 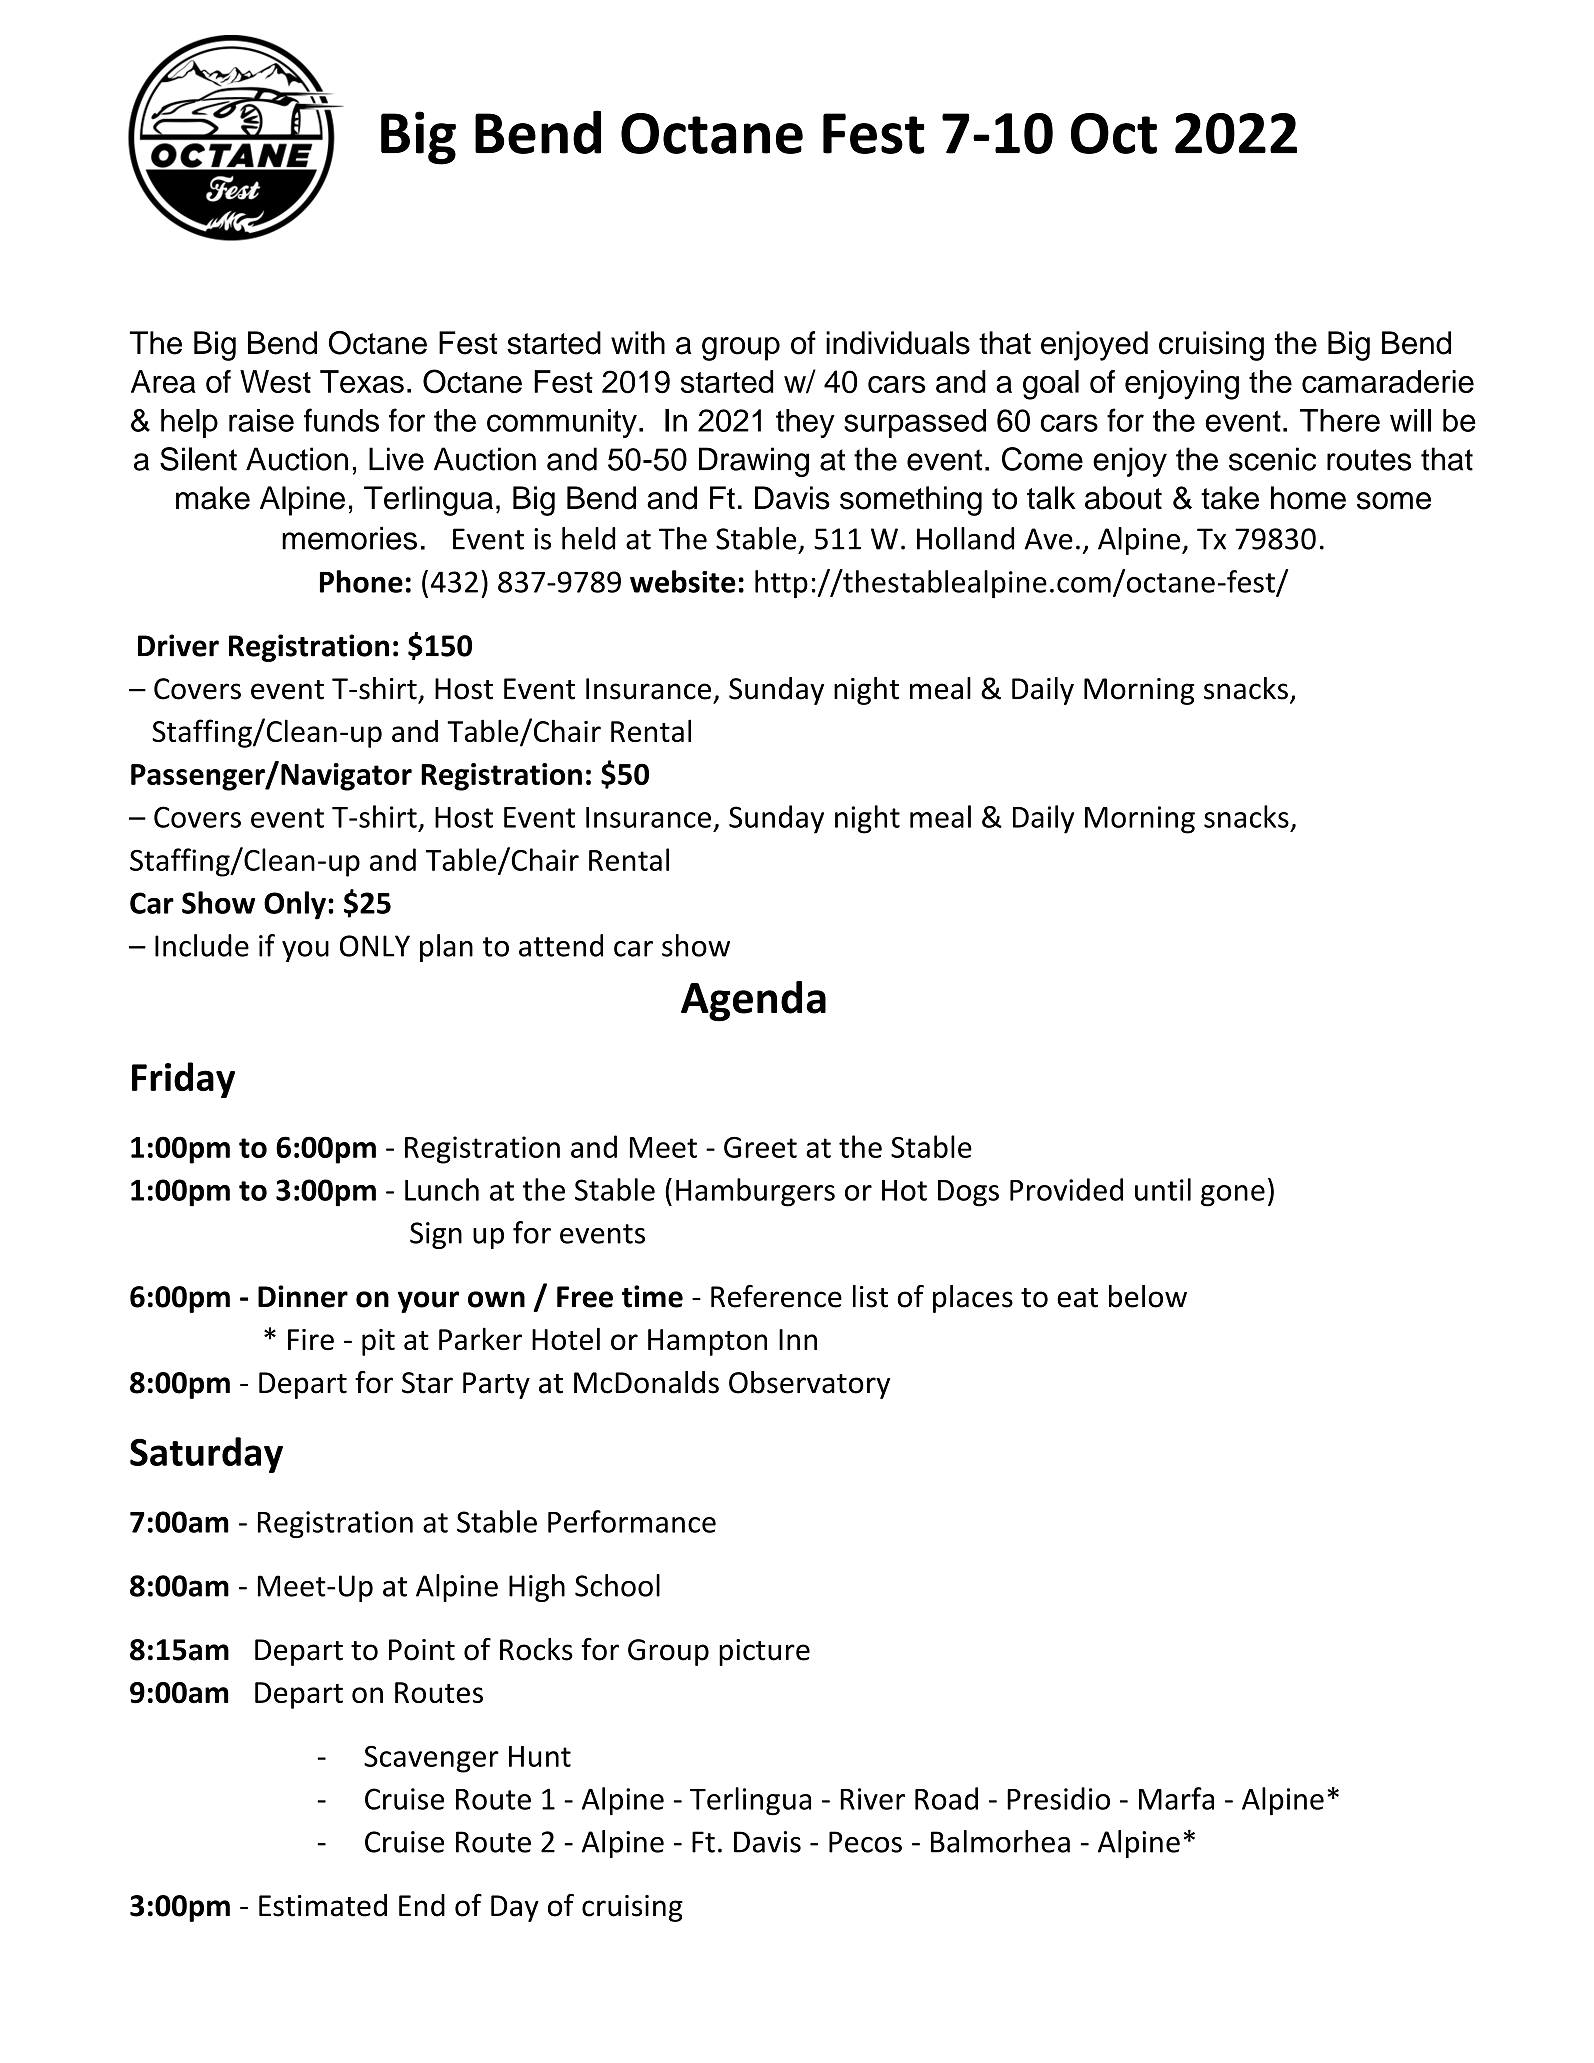 What do you see at coordinates (202, 945) in the page?
I see `Include` at bounding box center [202, 945].
